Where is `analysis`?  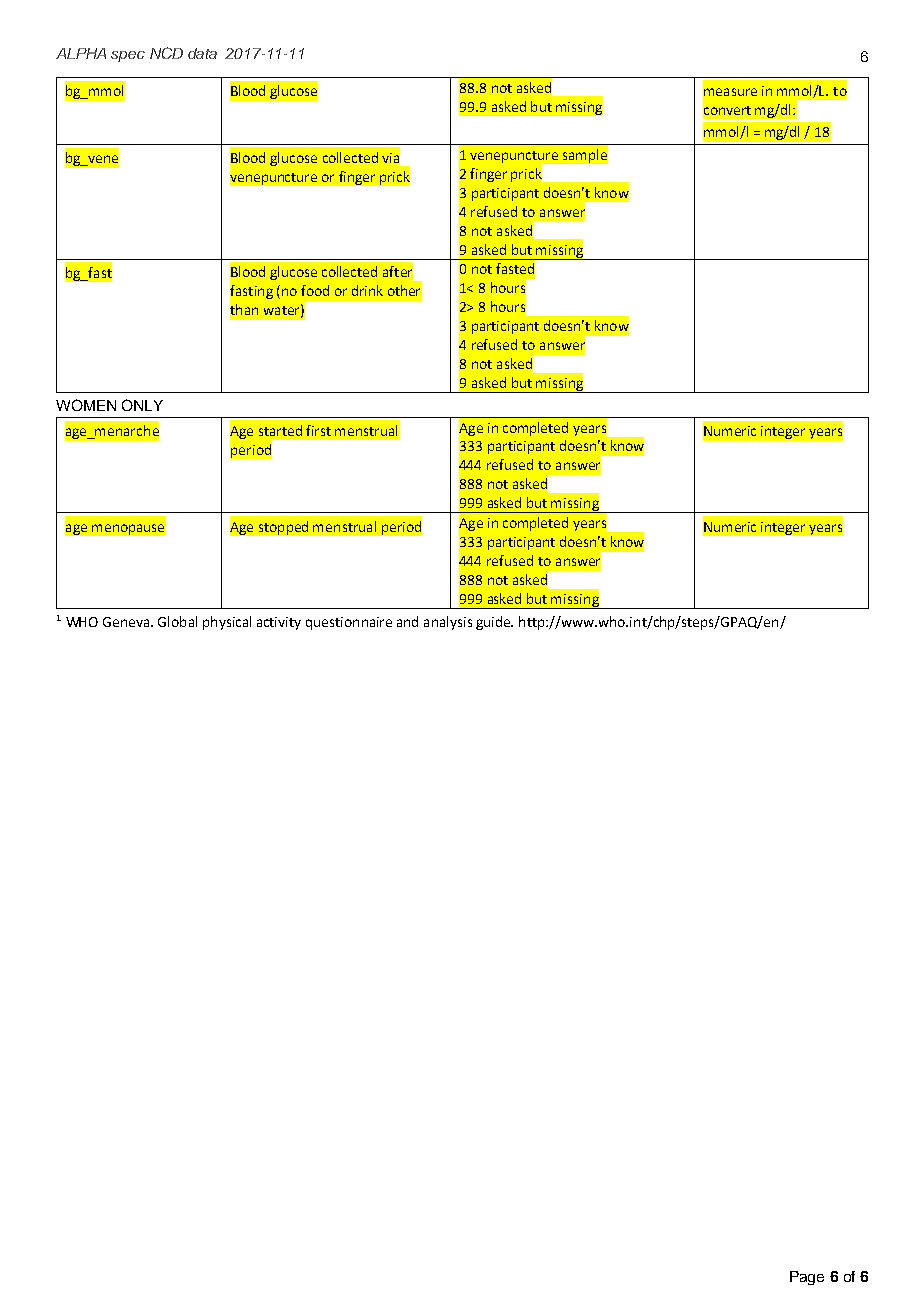
analysis is located at coordinates (448, 623).
